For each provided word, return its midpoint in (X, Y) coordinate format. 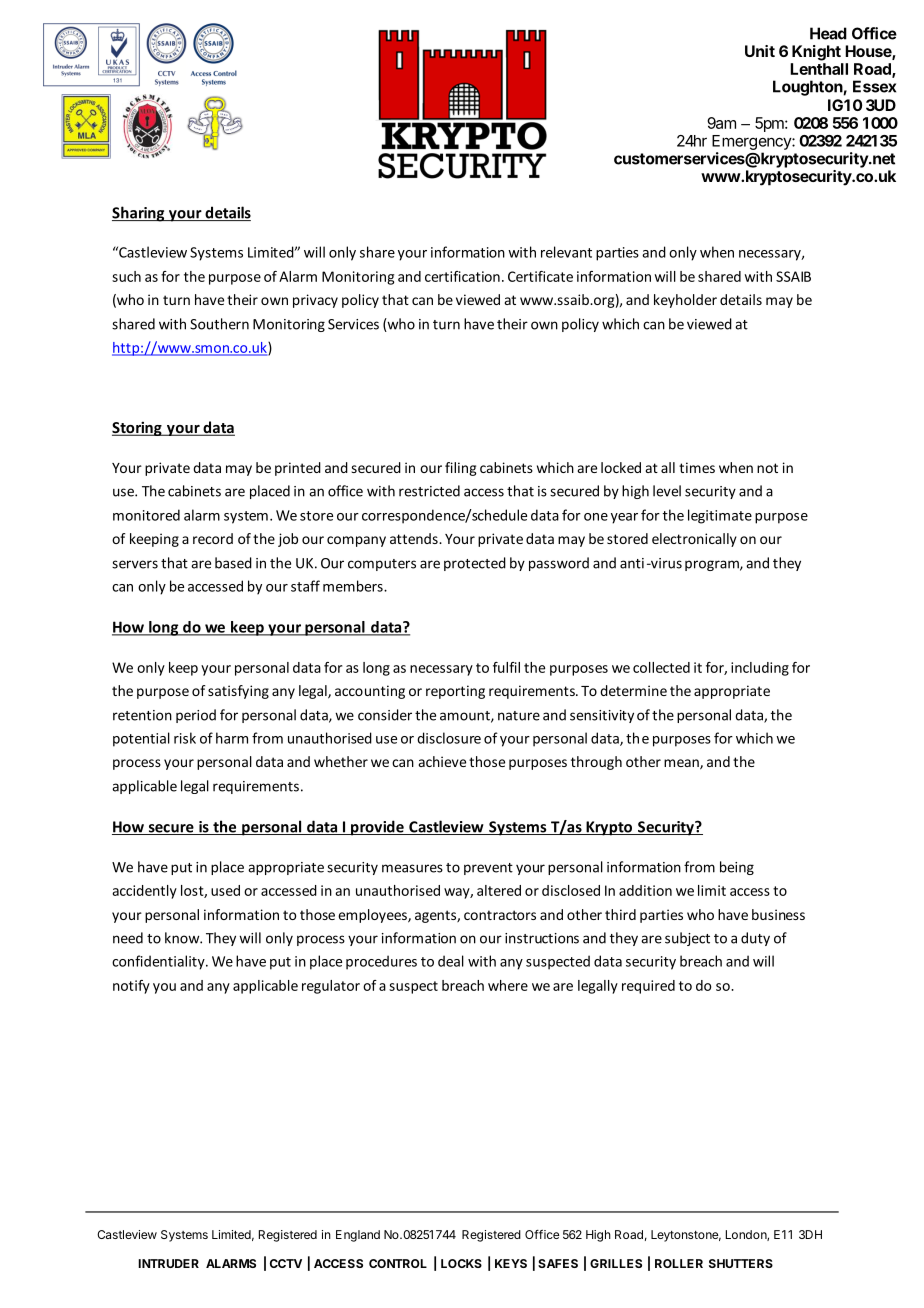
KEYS (511, 1263)
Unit (760, 51)
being (737, 868)
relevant (566, 252)
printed (298, 469)
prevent (488, 869)
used (225, 890)
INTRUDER (168, 1263)
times (697, 467)
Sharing (139, 214)
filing (461, 469)
